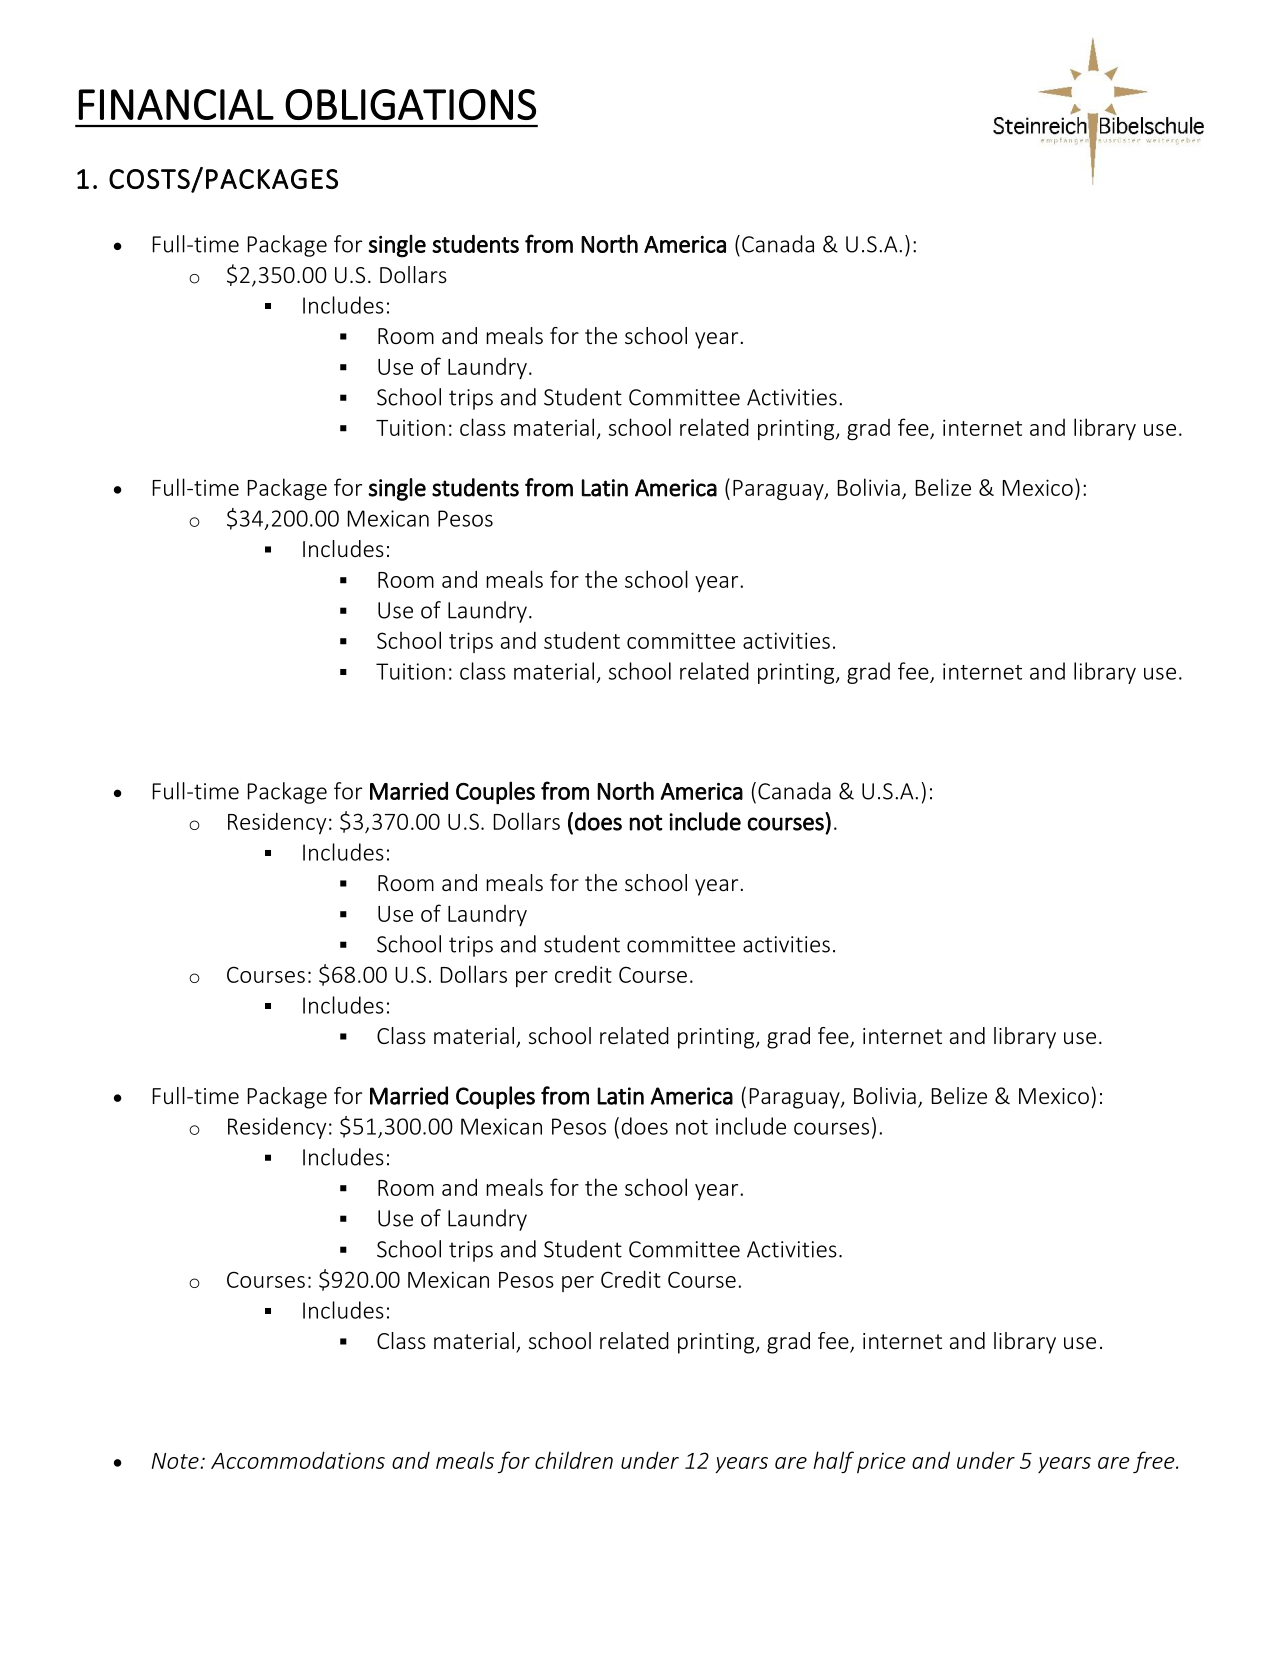 Image resolution: width=1279 pixels, height=1655 pixels. What do you see at coordinates (881, 1462) in the screenshot?
I see `price` at bounding box center [881, 1462].
